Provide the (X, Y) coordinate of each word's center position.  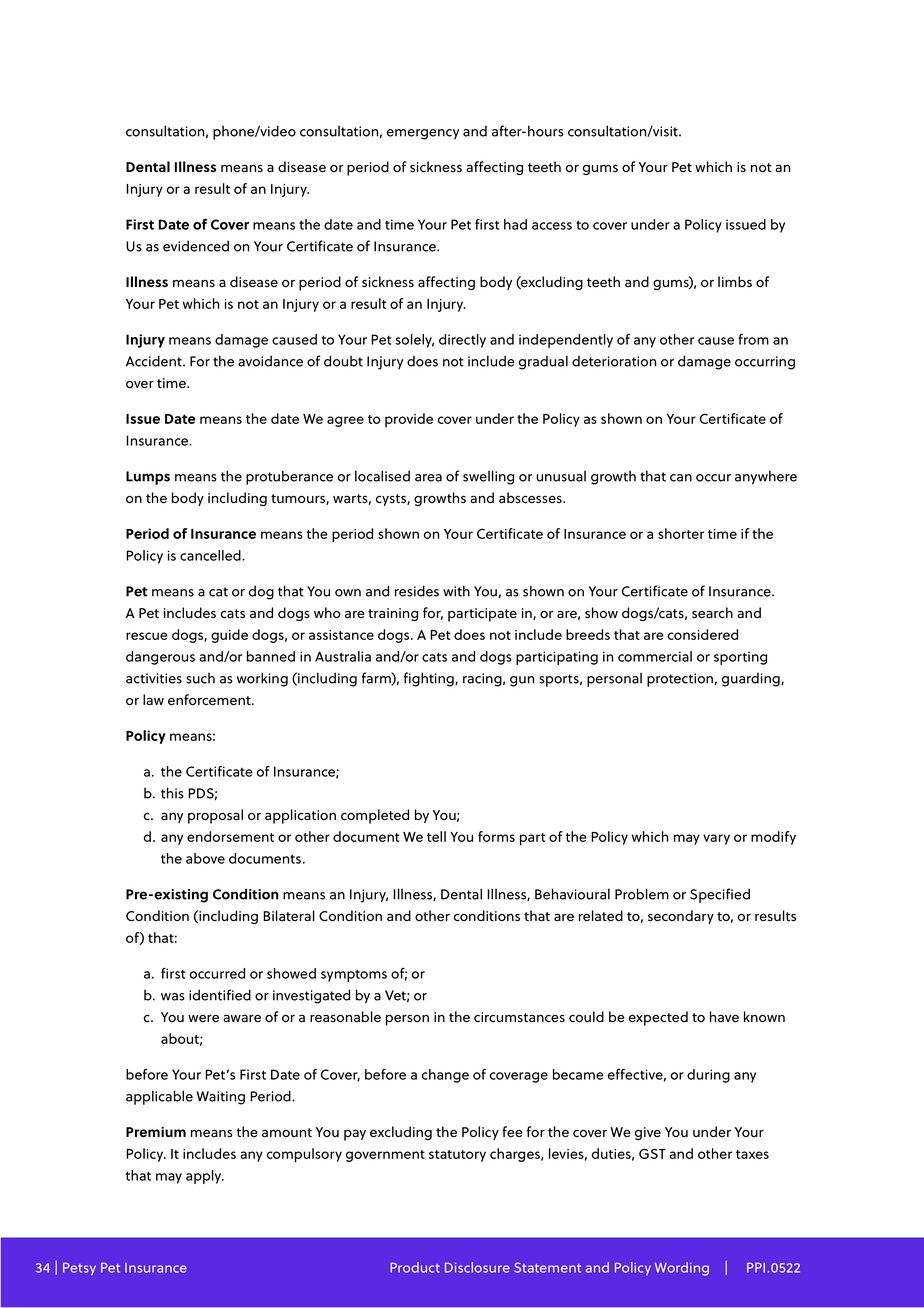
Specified (720, 895)
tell (436, 836)
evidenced (196, 246)
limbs (735, 282)
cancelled (211, 555)
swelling (488, 477)
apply (205, 1177)
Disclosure (477, 1267)
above (205, 858)
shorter (681, 533)
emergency (423, 134)
